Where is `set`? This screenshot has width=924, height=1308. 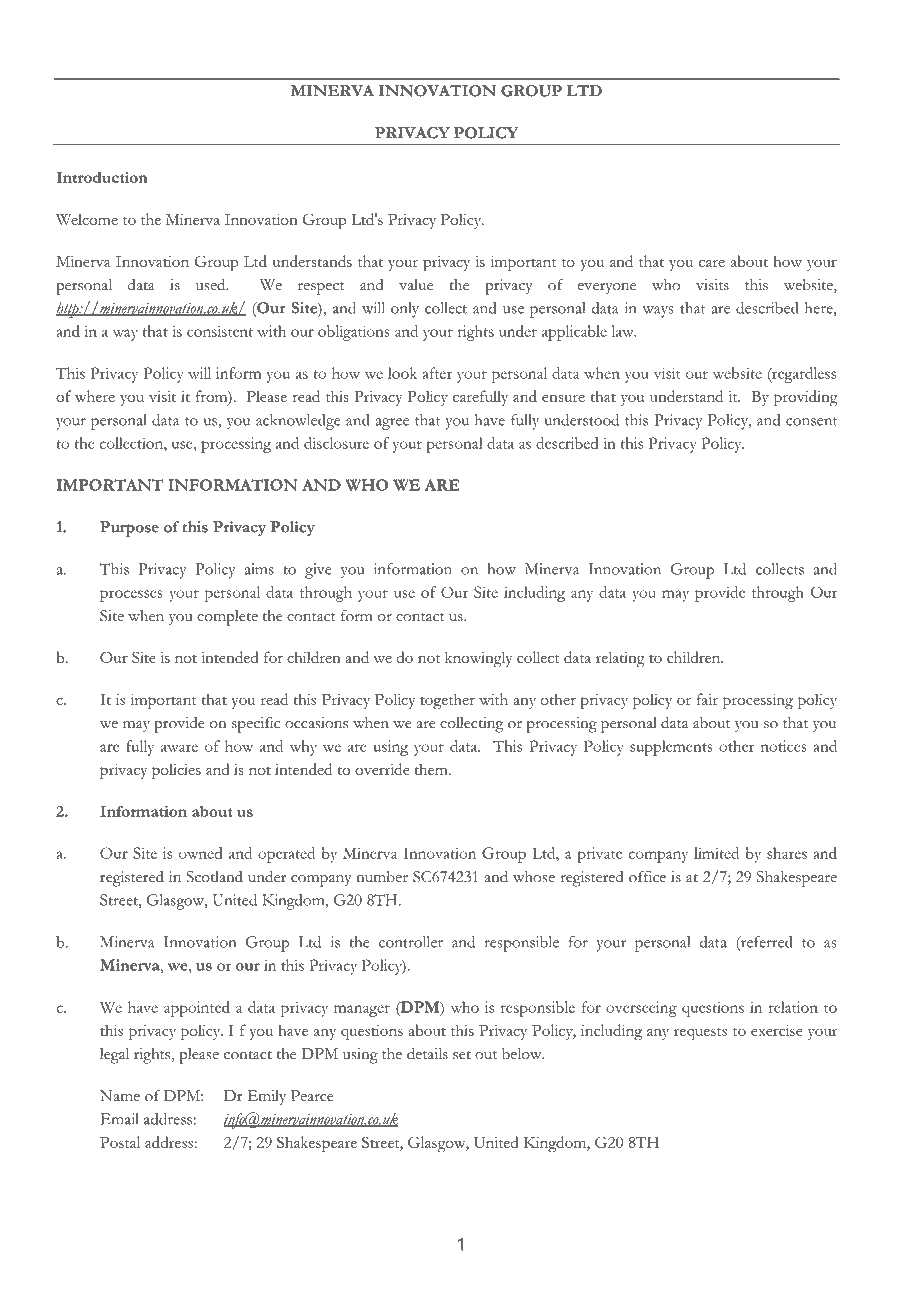
set is located at coordinates (462, 1055).
